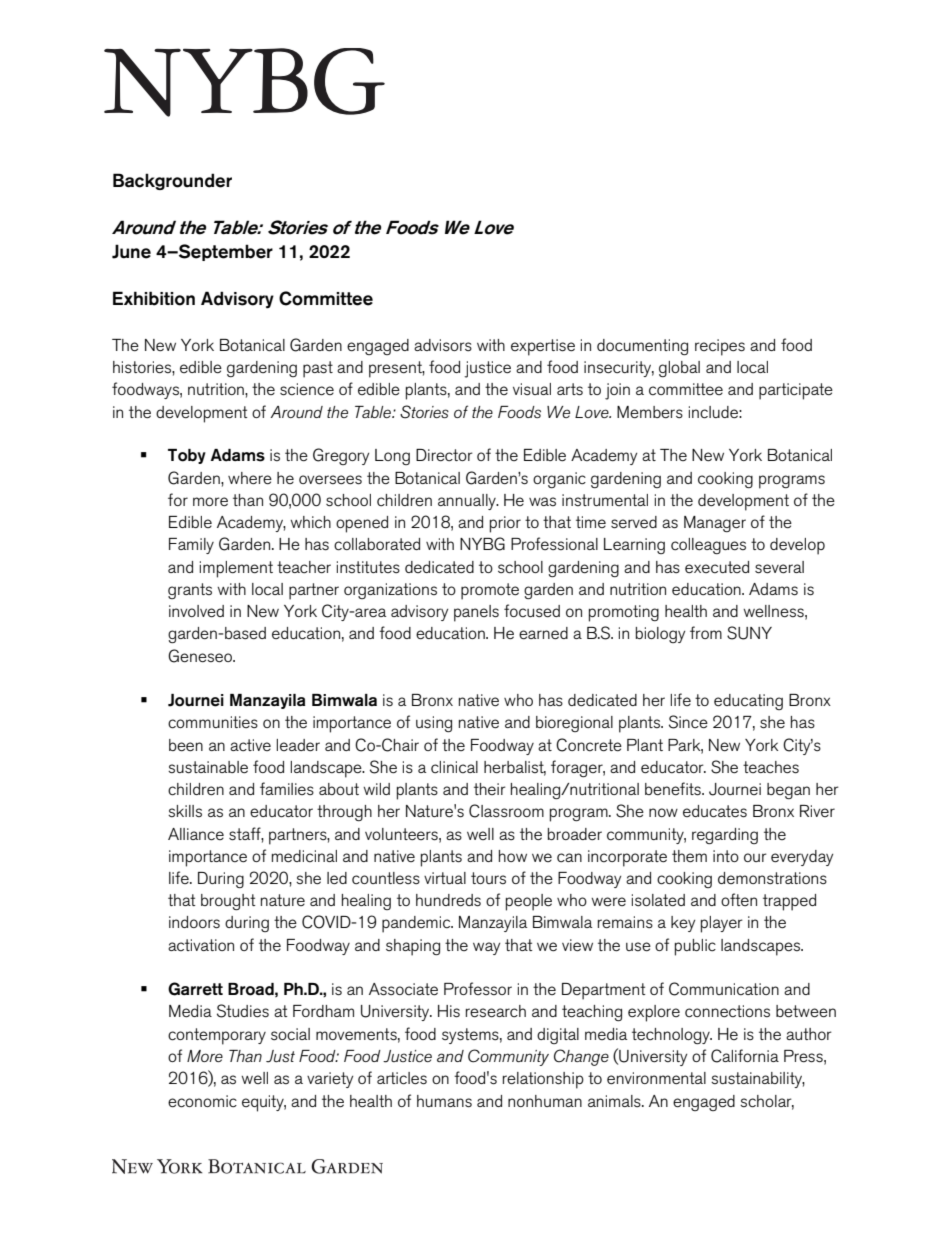 This image has width=952, height=1233. Describe the element at coordinates (505, 524) in the image. I see `prior` at that location.
